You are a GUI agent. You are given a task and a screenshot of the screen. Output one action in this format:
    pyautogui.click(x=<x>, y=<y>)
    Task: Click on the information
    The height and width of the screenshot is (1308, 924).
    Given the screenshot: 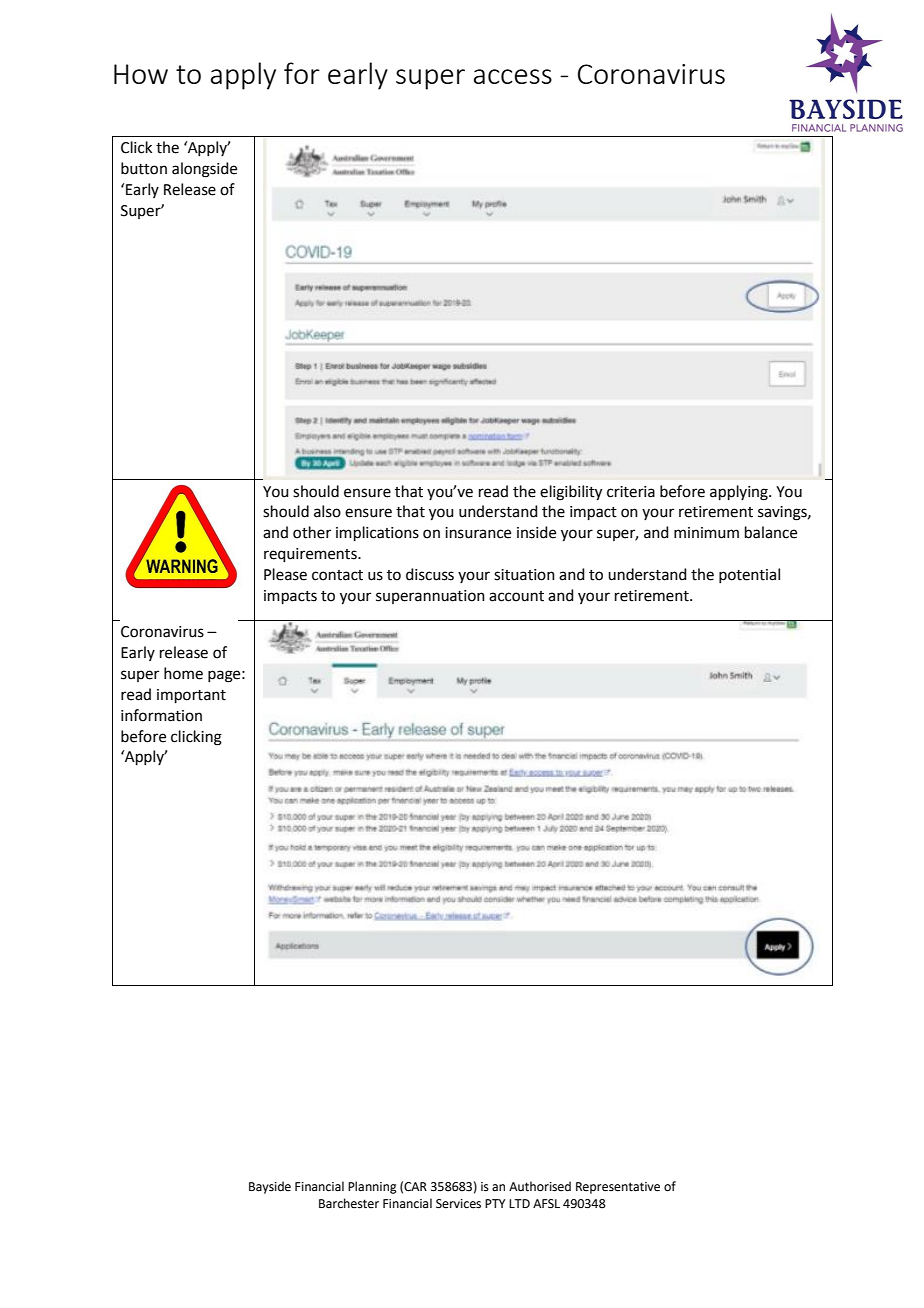 What is the action you would take?
    pyautogui.click(x=161, y=715)
